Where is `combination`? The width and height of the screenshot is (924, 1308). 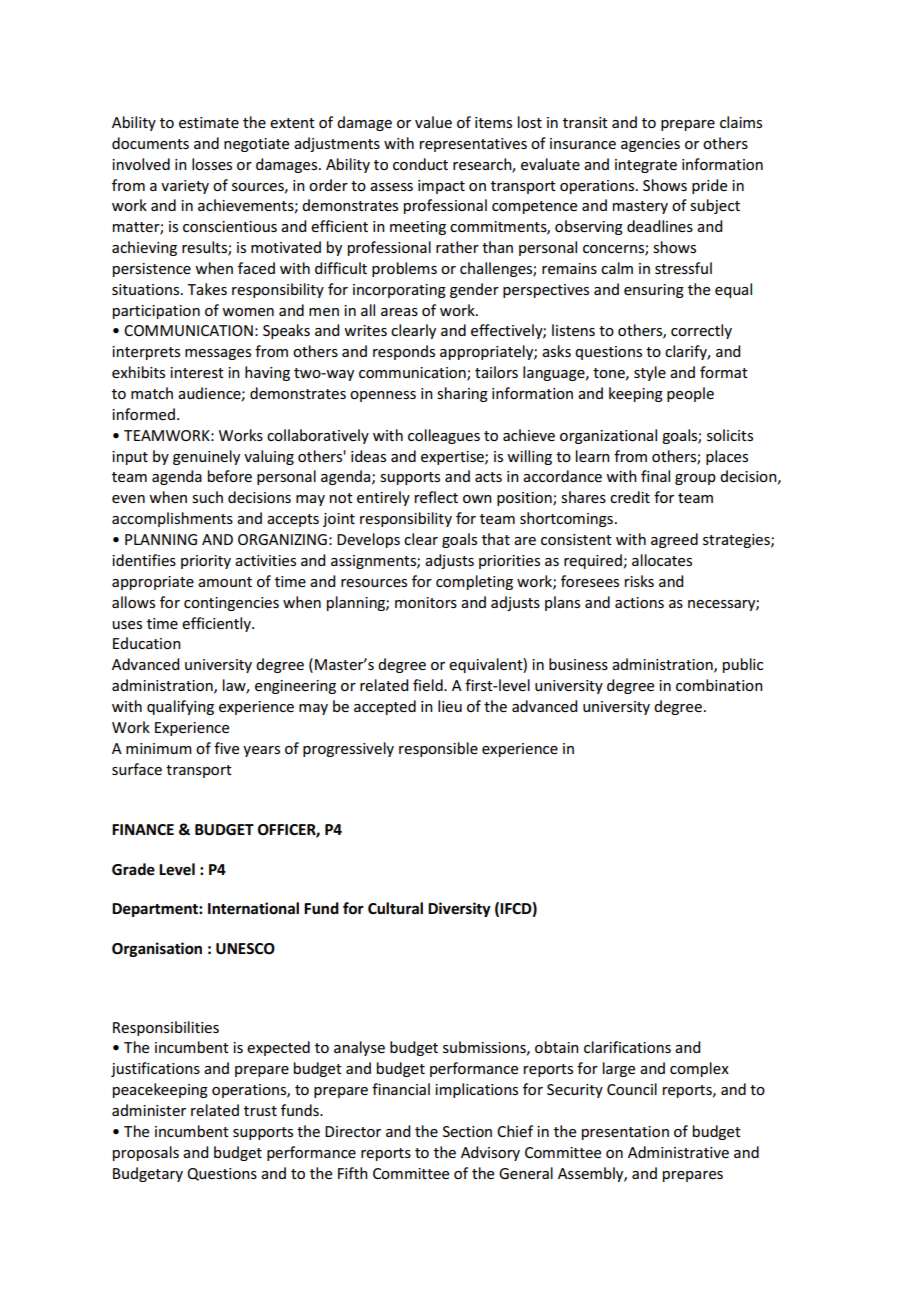
combination is located at coordinates (719, 685).
